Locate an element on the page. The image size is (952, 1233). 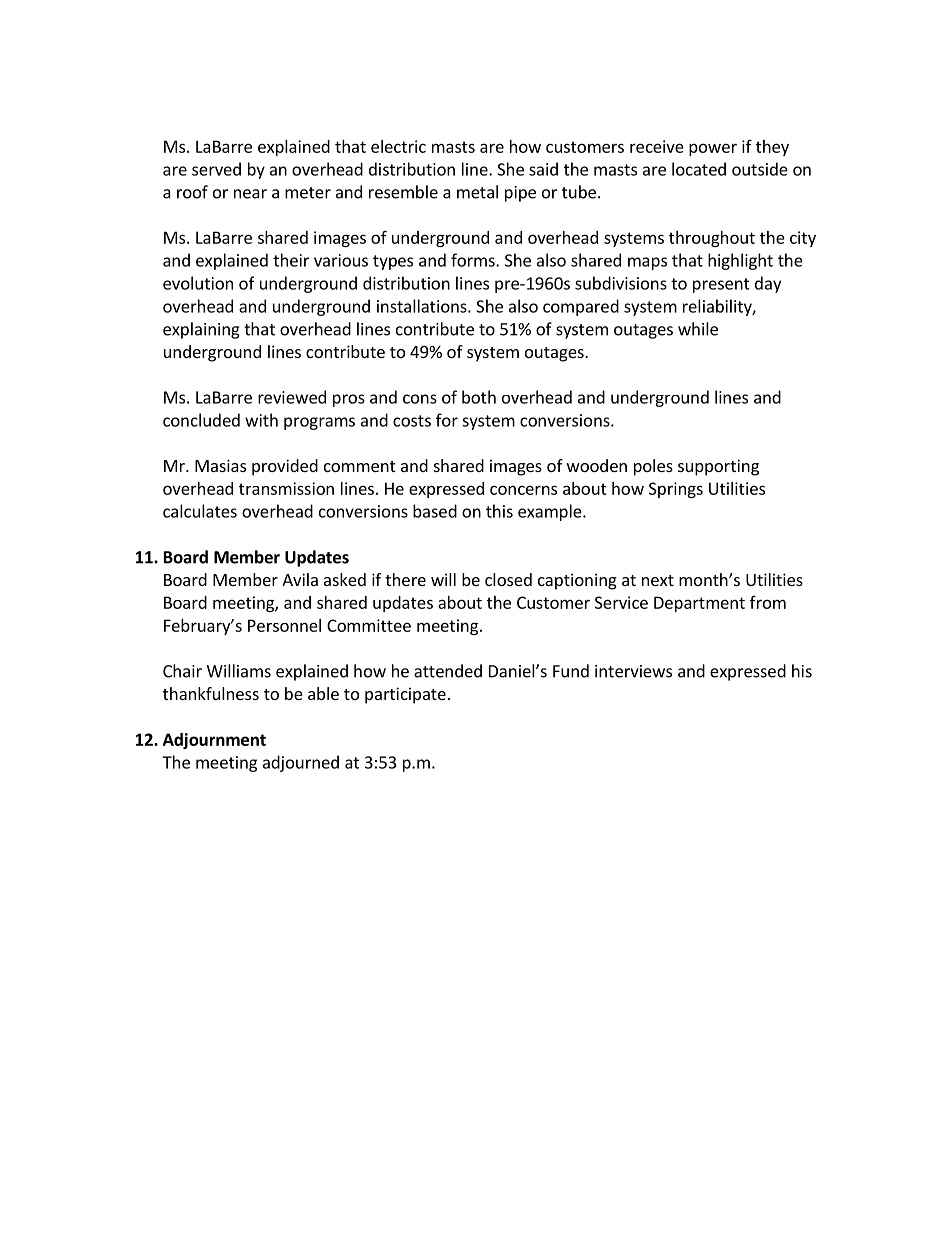
participate is located at coordinates (405, 695).
